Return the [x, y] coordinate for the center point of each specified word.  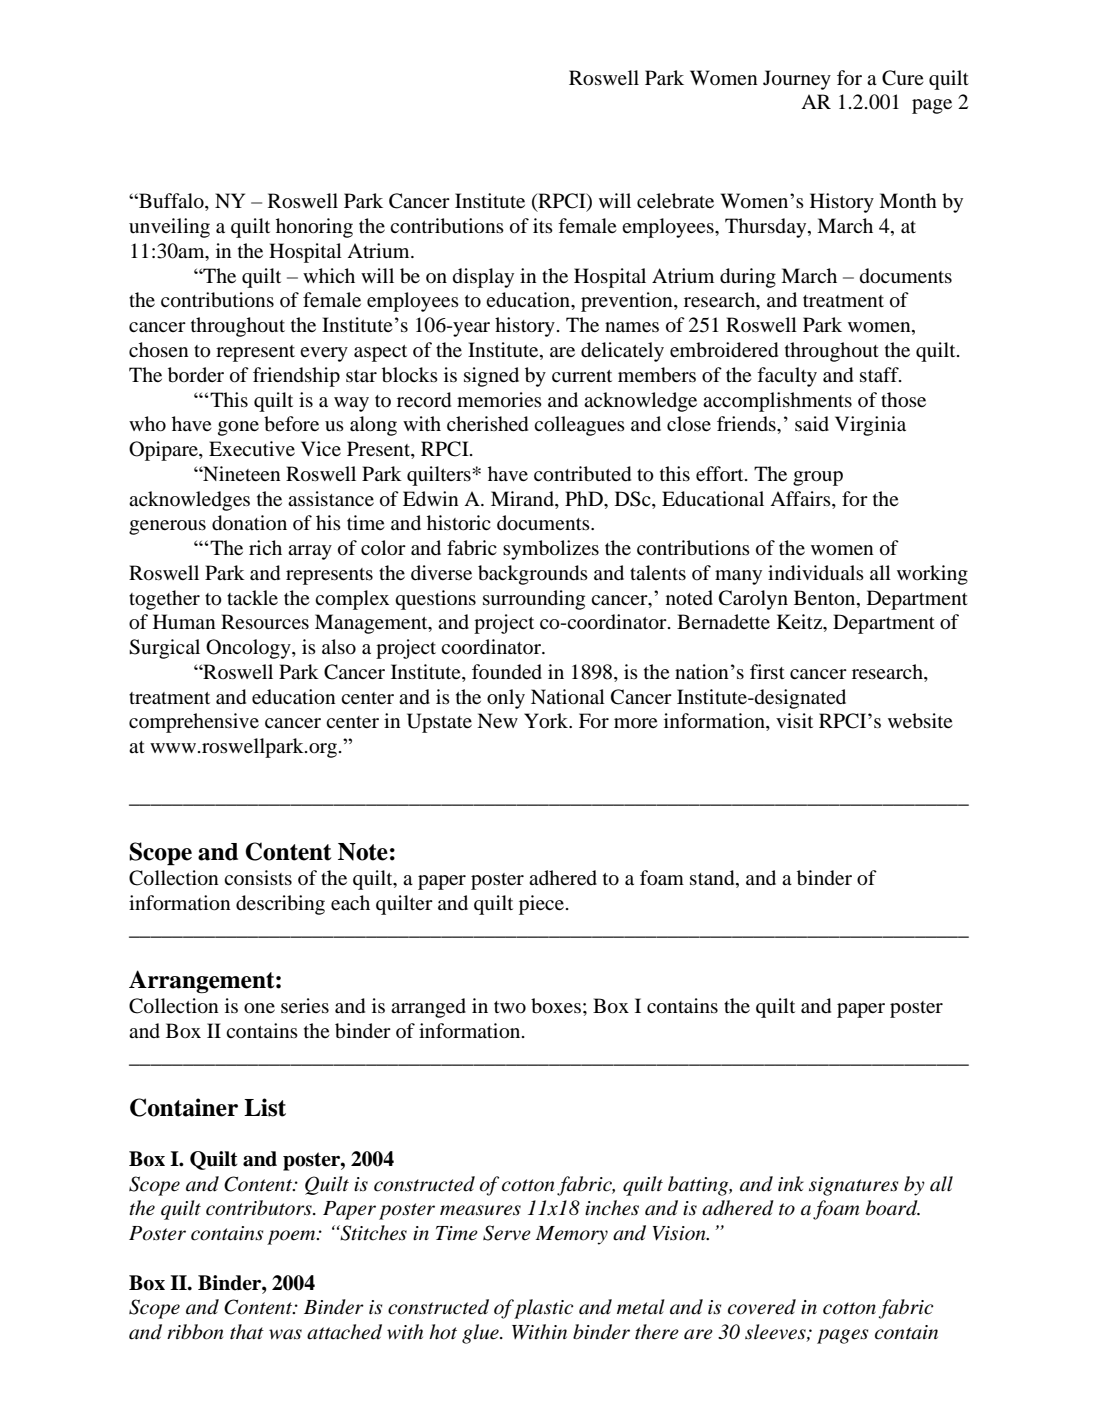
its [543, 225]
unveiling [169, 228]
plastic [544, 1309]
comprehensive [194, 723]
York [547, 721]
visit [794, 720]
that [247, 1331]
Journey [797, 80]
